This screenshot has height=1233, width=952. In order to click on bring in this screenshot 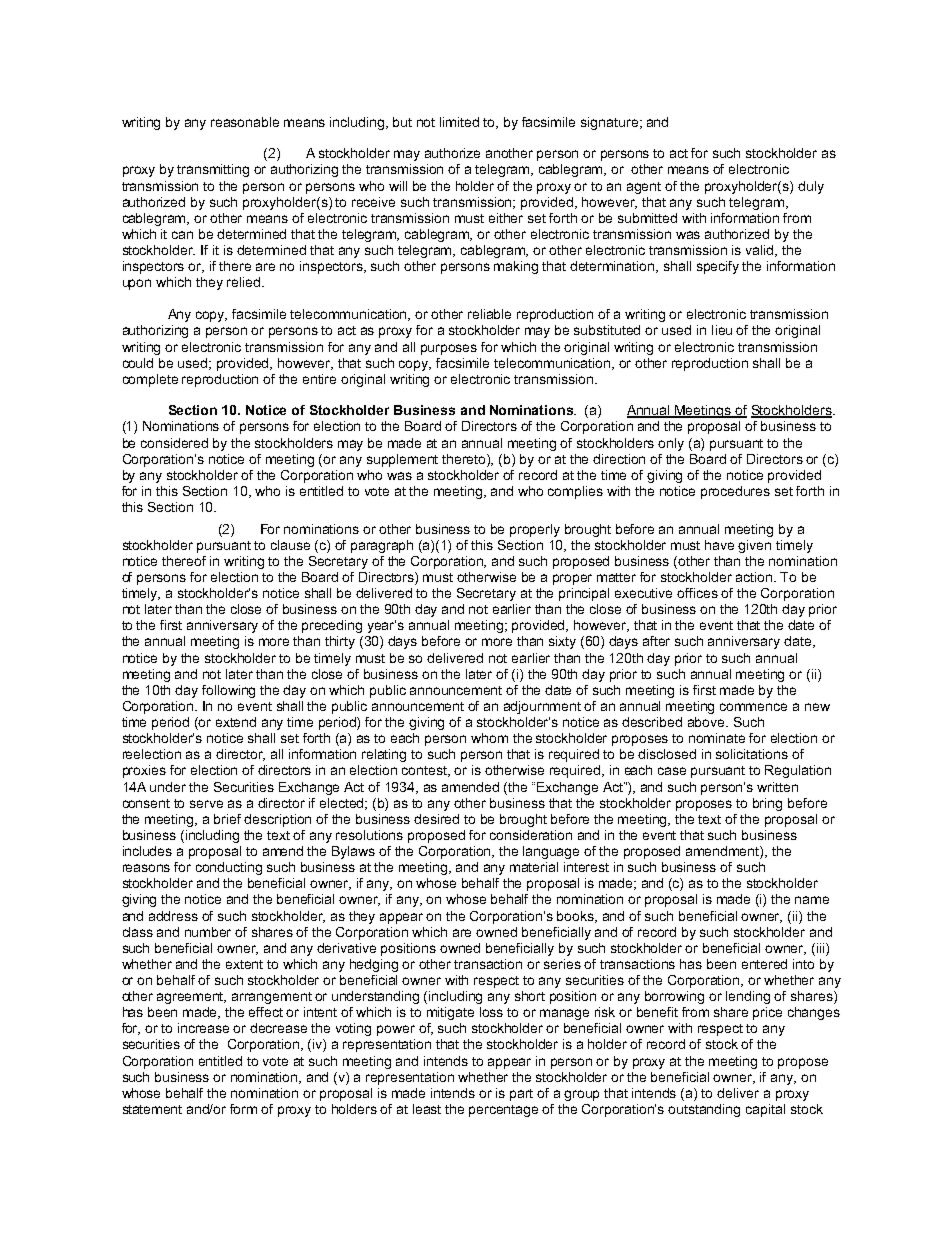, I will do `click(767, 804)`.
